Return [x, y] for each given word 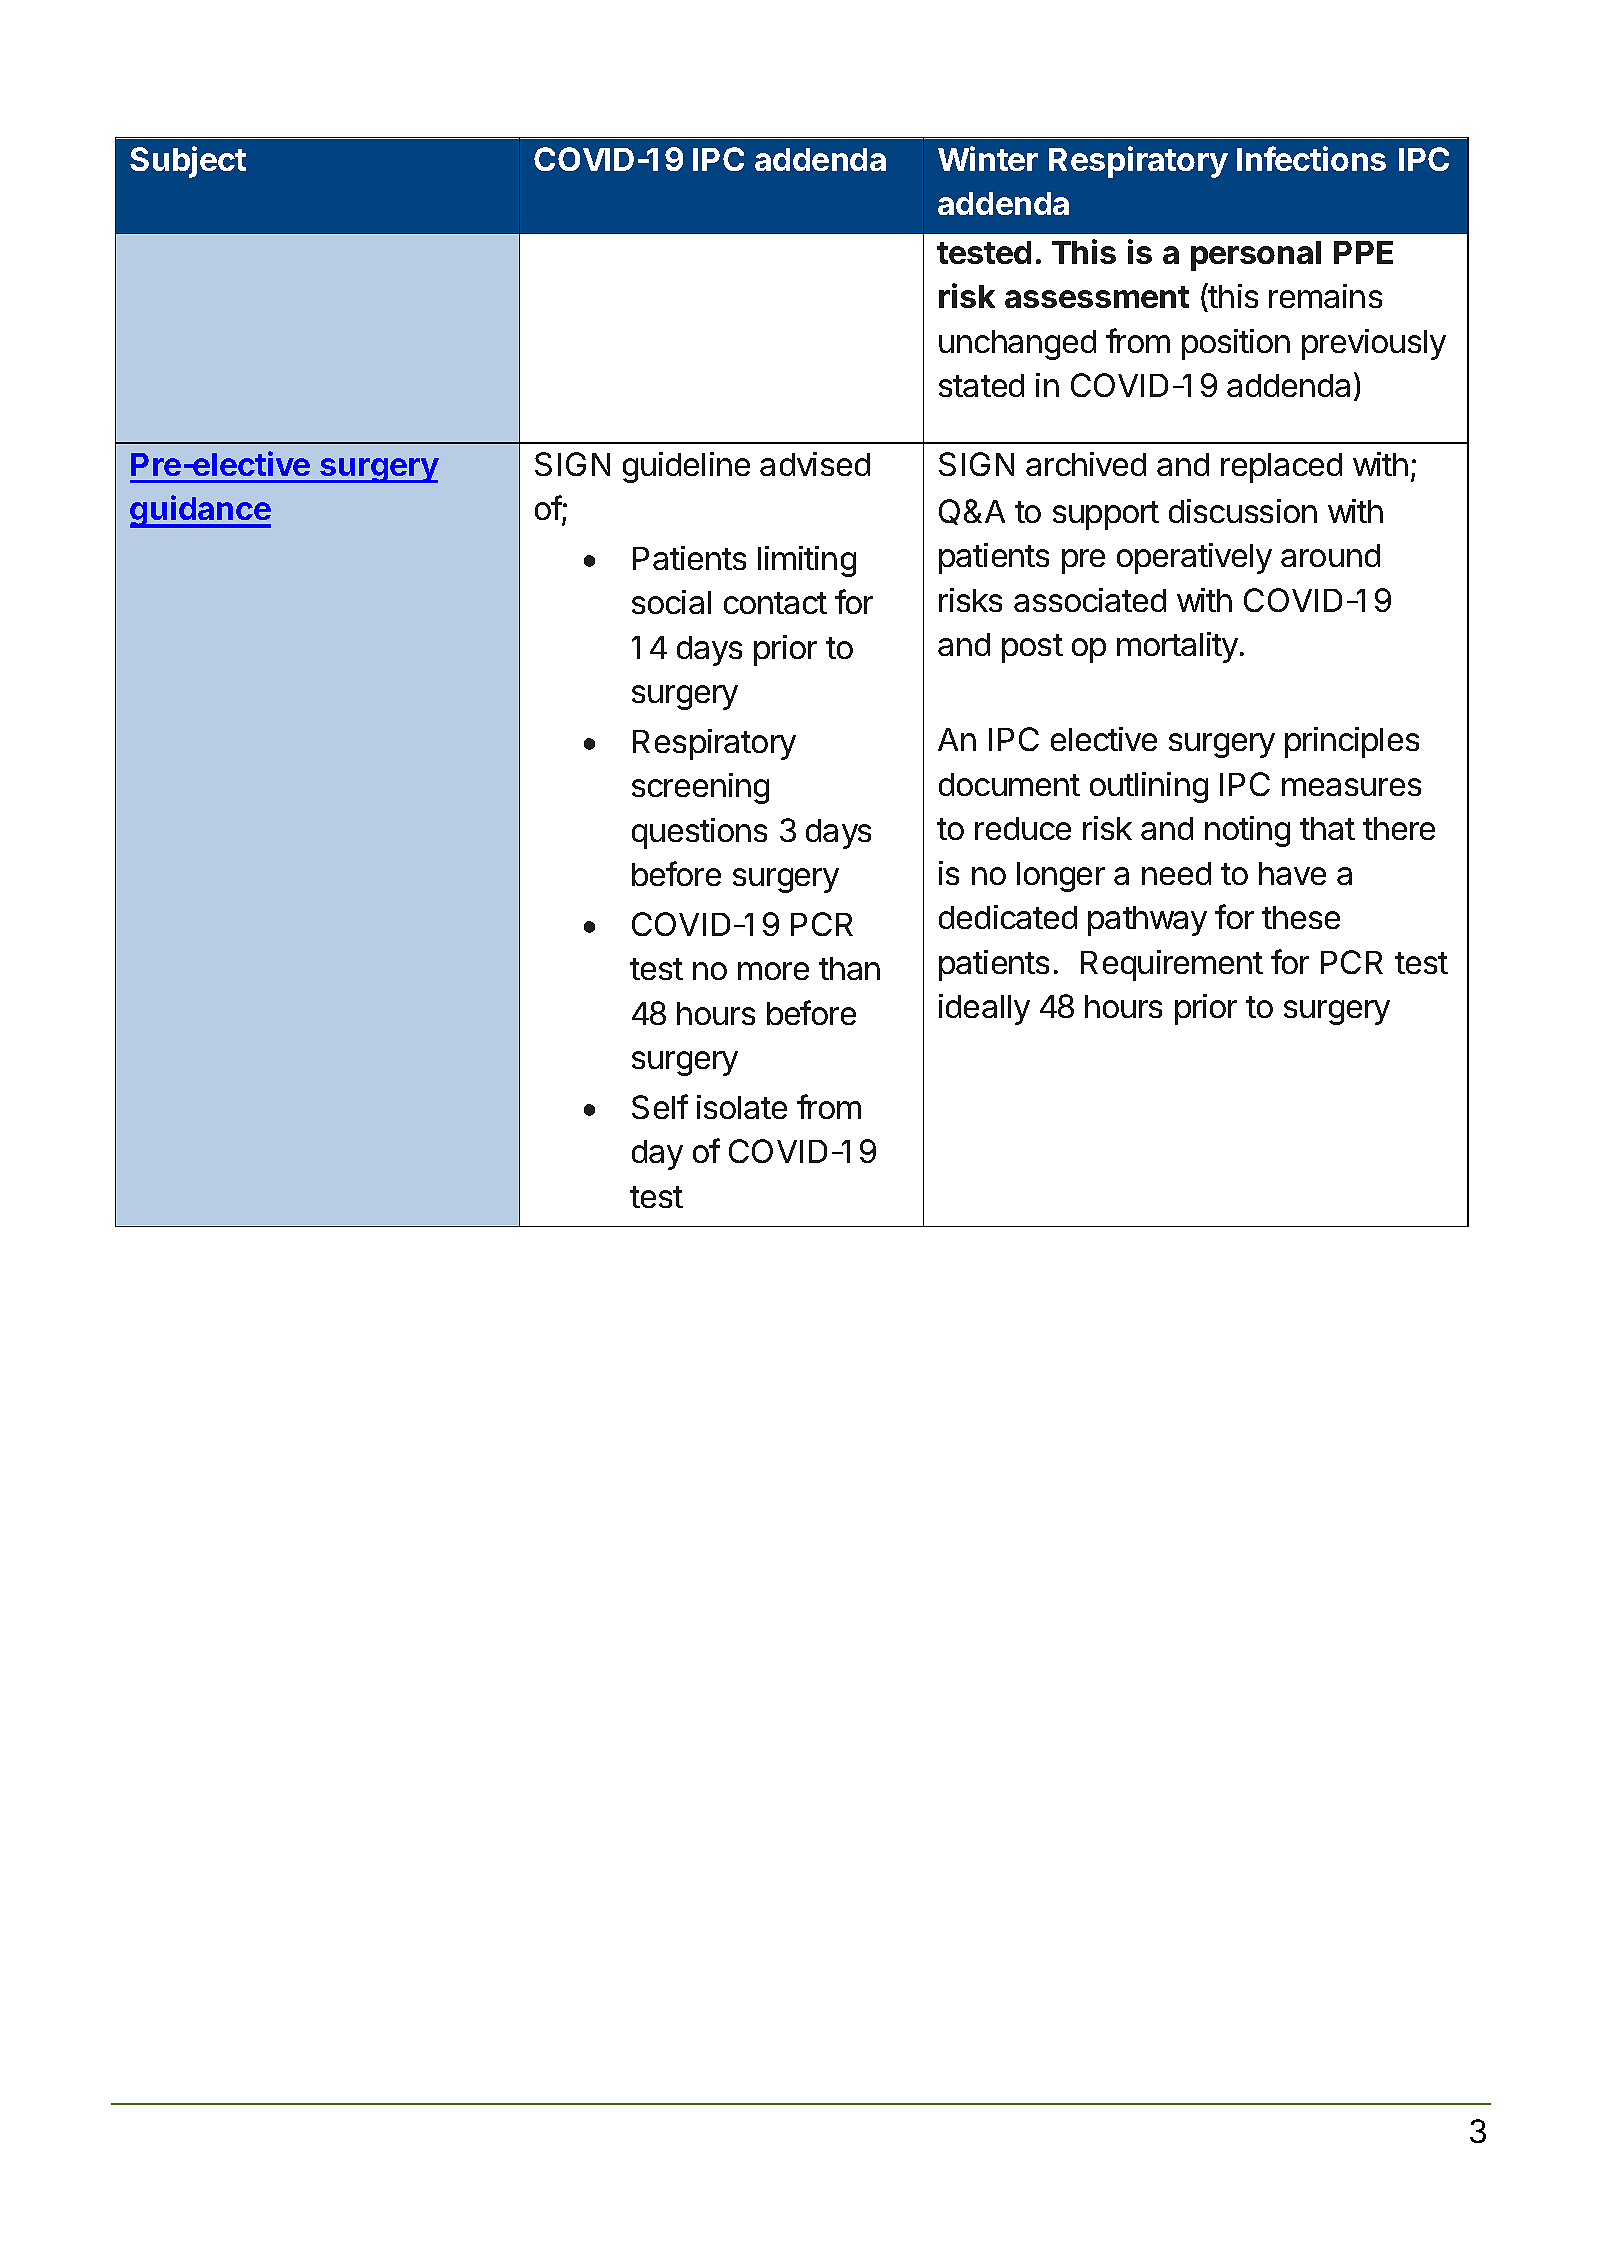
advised [815, 464]
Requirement [1172, 965]
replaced [1281, 468]
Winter [988, 158]
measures [1351, 787]
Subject [188, 162]
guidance [200, 511]
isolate [742, 1107]
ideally [984, 1009]
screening [700, 788]
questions [699, 833]
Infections [1311, 158]
